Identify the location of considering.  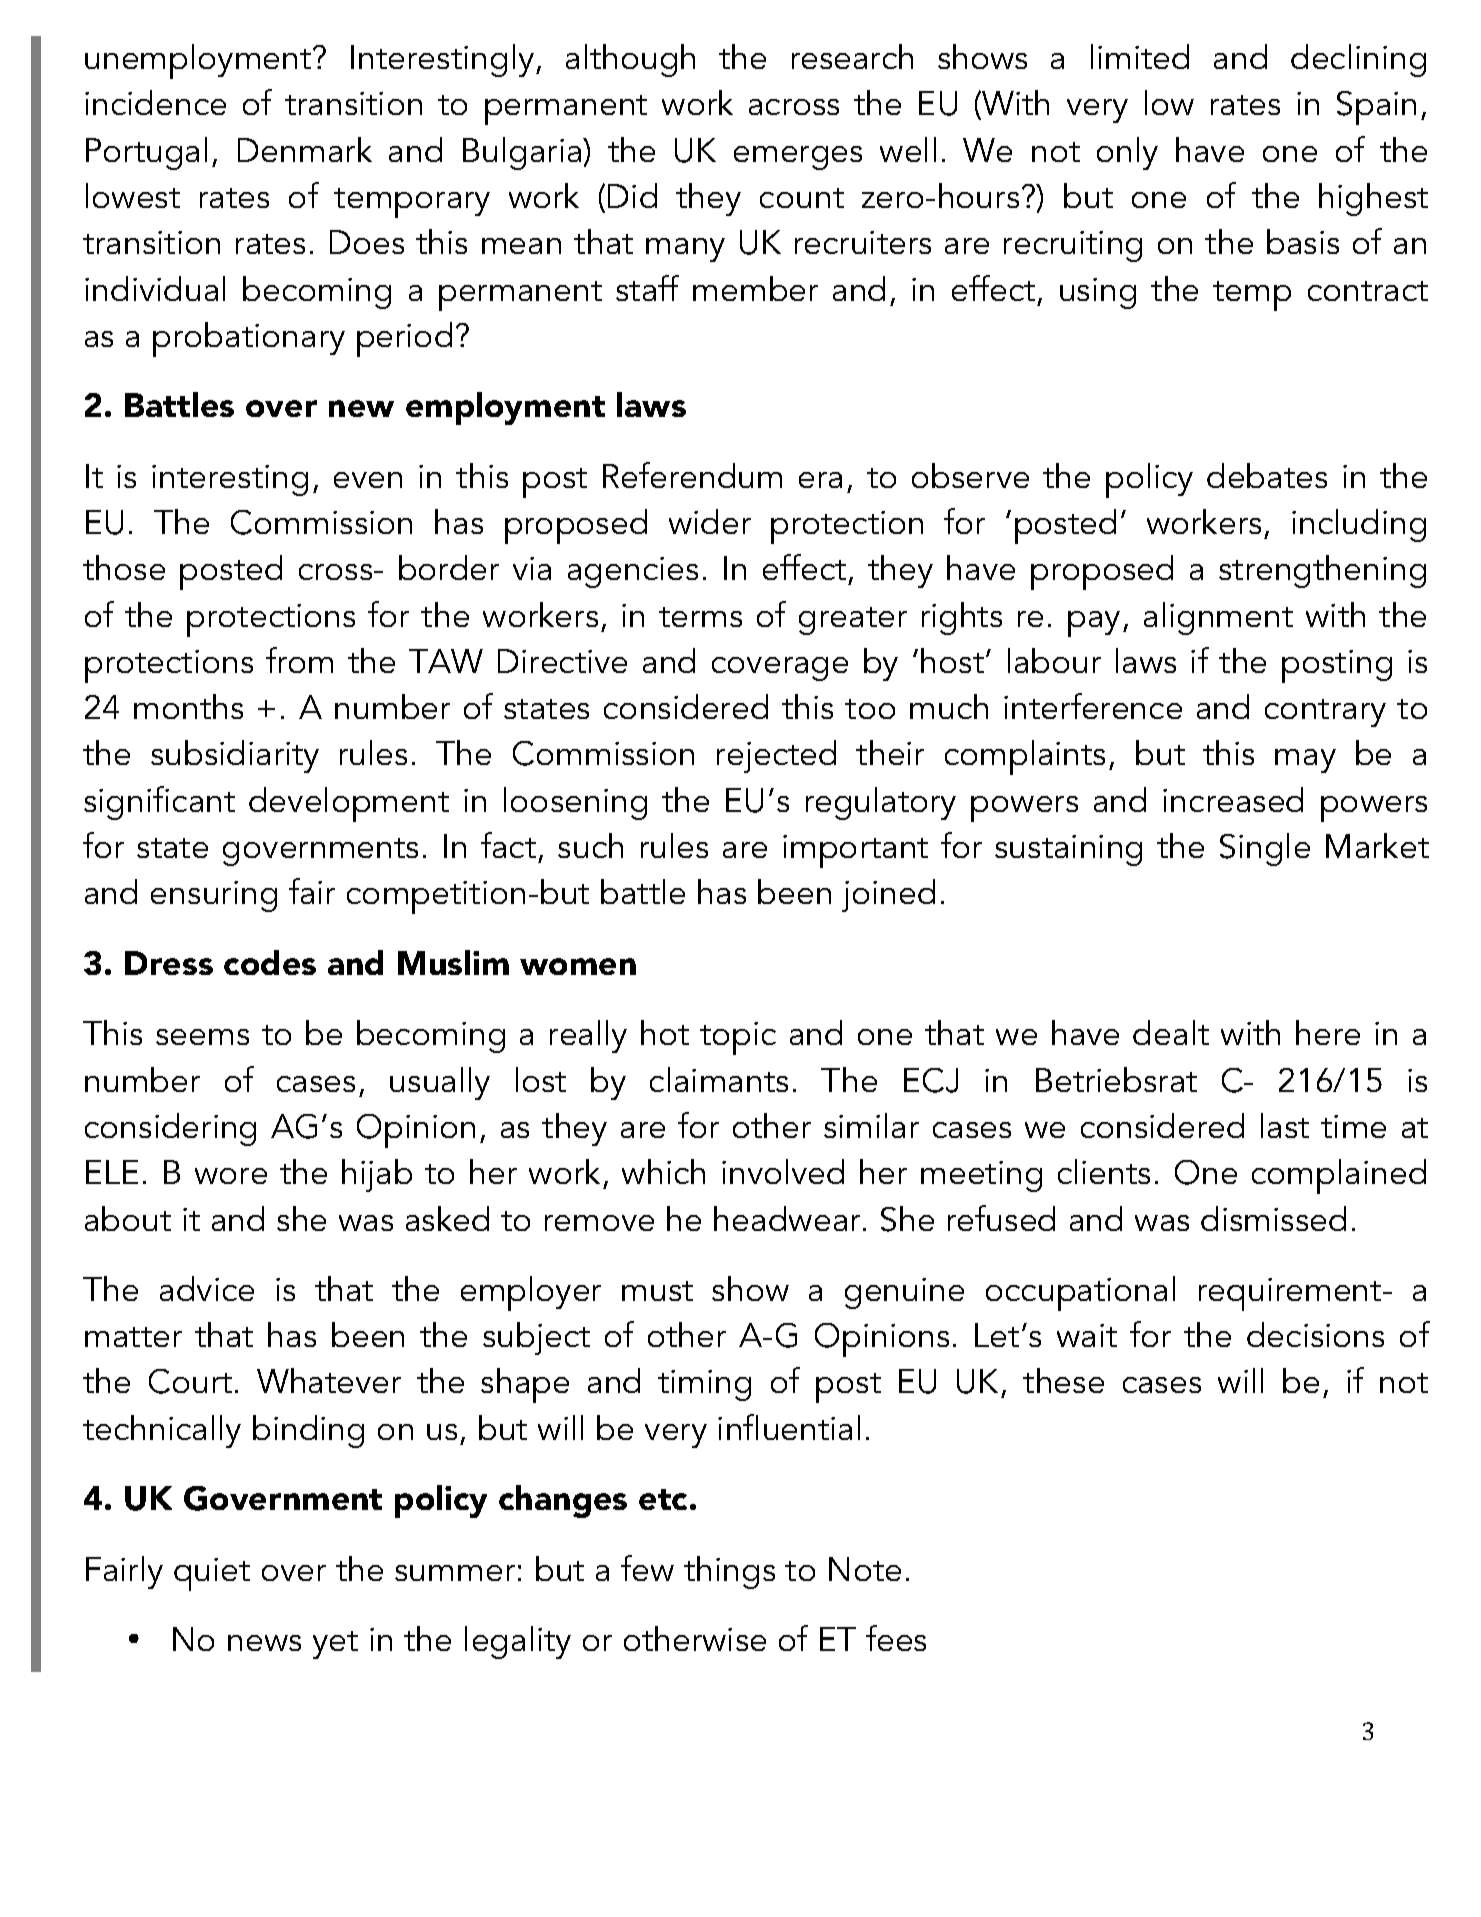
(170, 1129).
